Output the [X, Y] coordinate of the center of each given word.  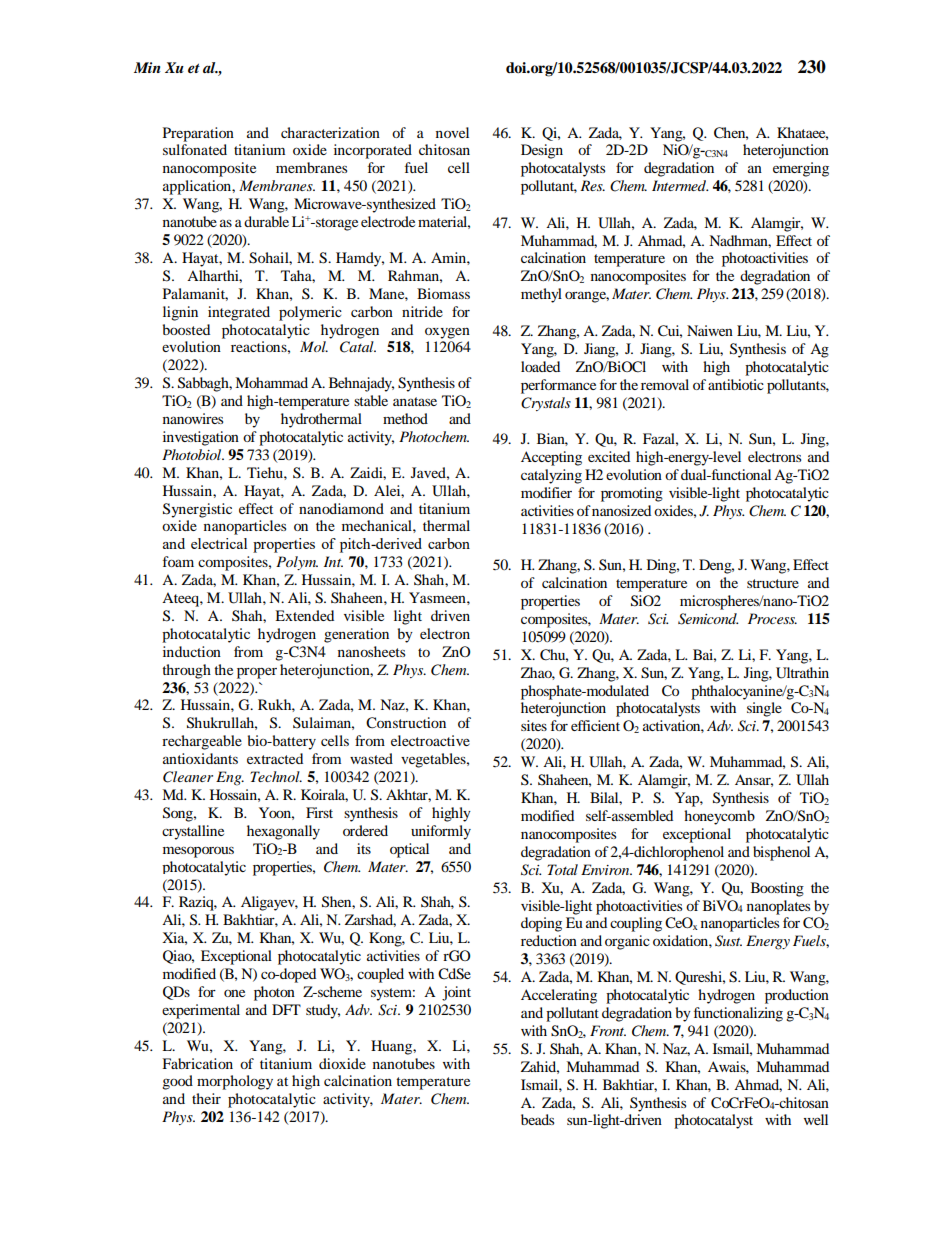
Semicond [708, 619]
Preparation [198, 134]
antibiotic [736, 384]
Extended [304, 615]
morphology [235, 1082]
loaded [540, 366]
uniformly [441, 832]
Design [542, 151]
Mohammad [271, 382]
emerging [801, 169]
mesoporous [198, 852]
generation [356, 635]
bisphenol [781, 853]
